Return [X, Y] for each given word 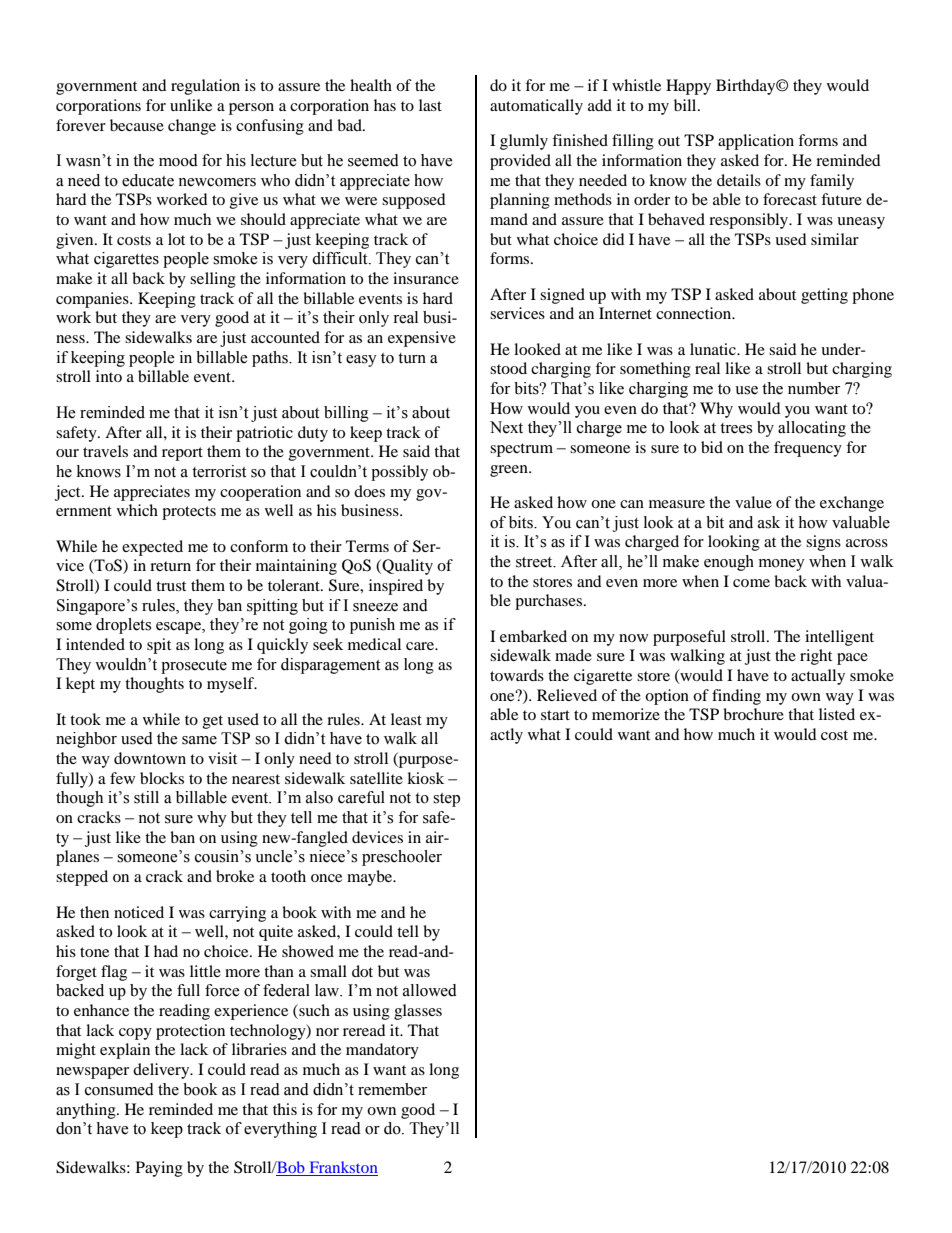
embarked [533, 636]
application [756, 142]
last [430, 105]
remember [392, 1089]
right [816, 657]
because [137, 125]
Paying [159, 1169]
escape [179, 628]
